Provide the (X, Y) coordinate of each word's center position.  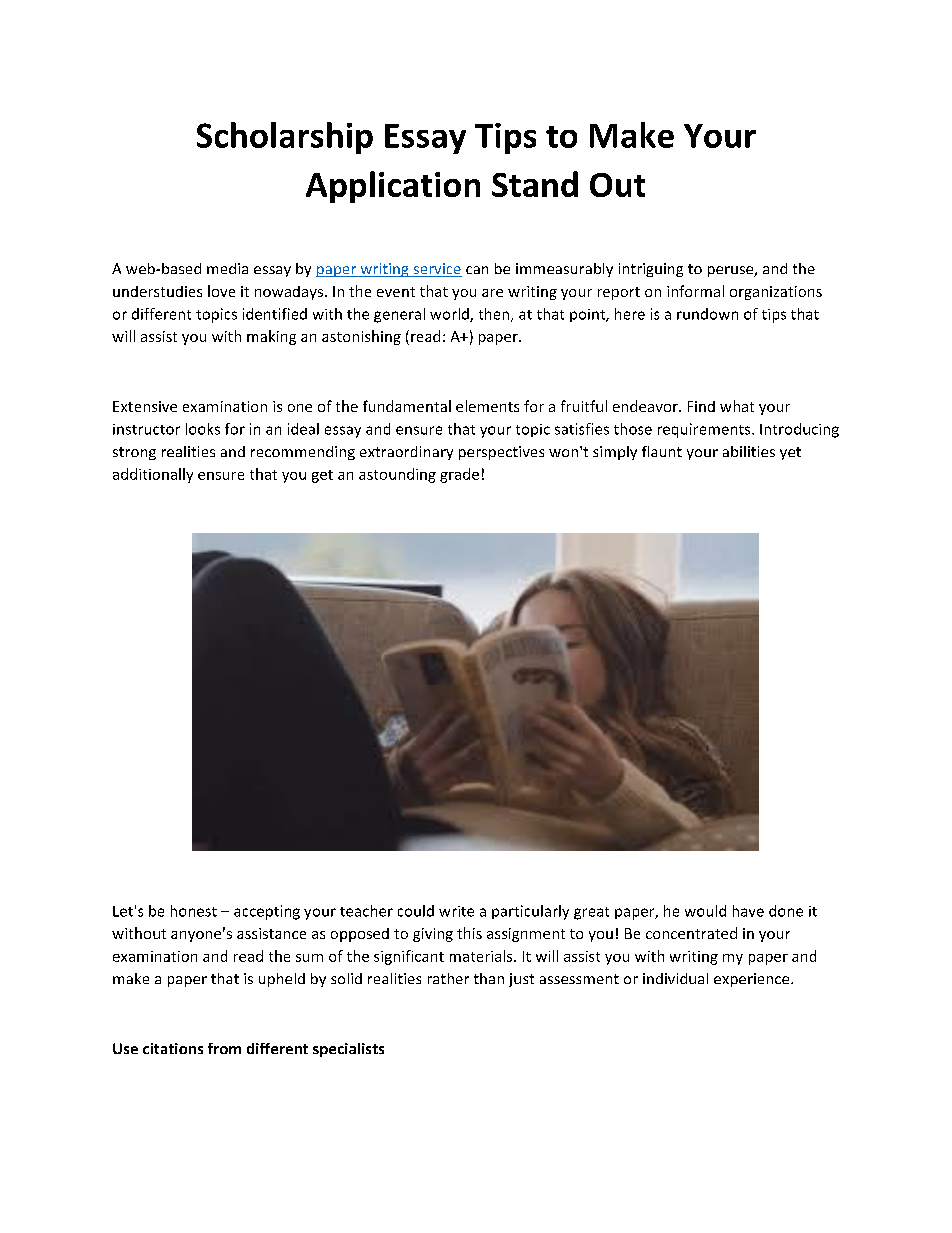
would (705, 911)
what (737, 406)
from (224, 1048)
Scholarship (285, 138)
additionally (153, 475)
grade (459, 475)
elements (487, 406)
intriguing (651, 270)
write (456, 911)
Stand (535, 184)
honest (194, 911)
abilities (749, 451)
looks (203, 429)
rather (448, 978)
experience (753, 980)
